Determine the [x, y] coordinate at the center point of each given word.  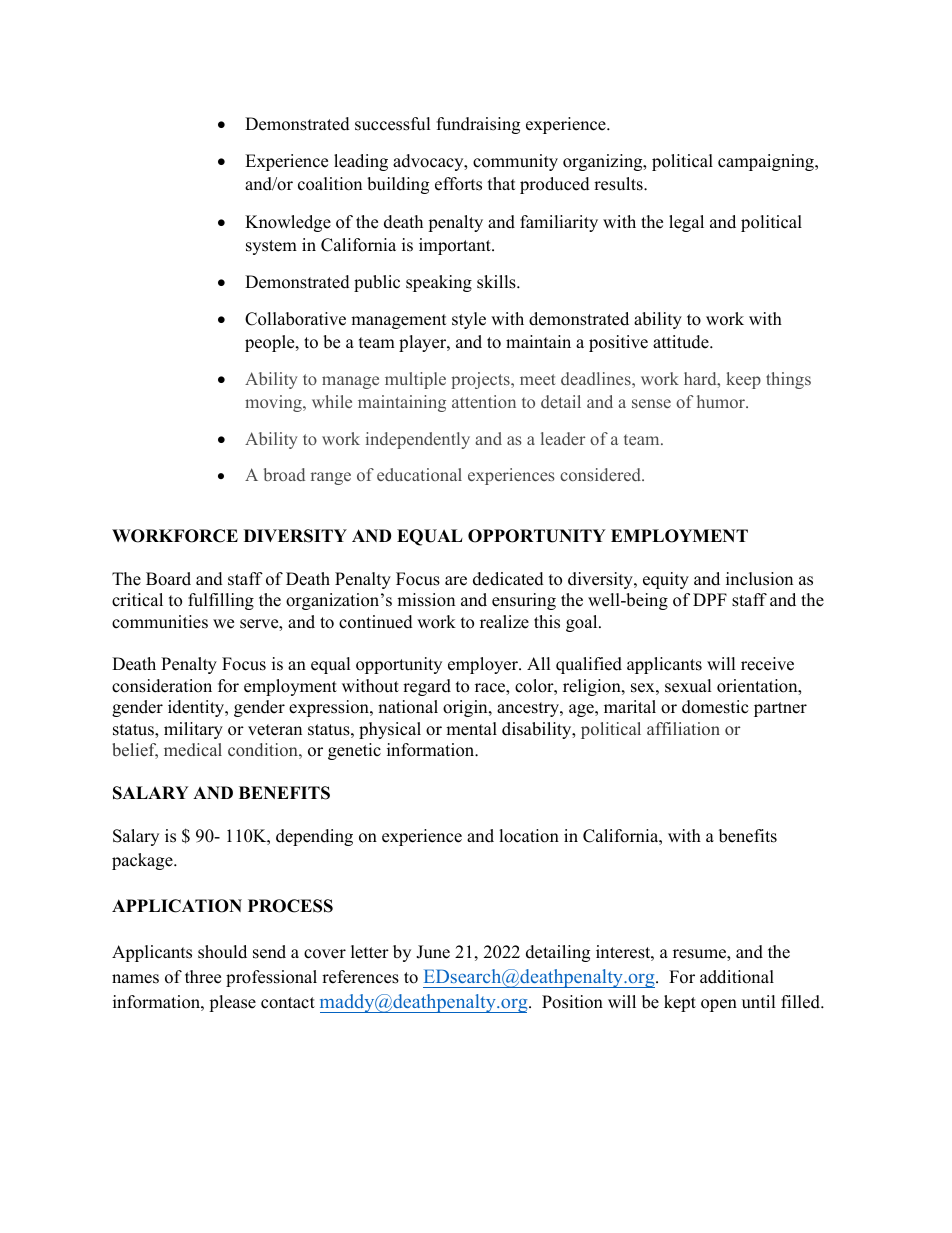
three [203, 977]
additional [737, 977]
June [433, 952]
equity [666, 580]
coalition [330, 184]
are [456, 581]
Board [168, 579]
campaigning [767, 162]
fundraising [478, 125]
